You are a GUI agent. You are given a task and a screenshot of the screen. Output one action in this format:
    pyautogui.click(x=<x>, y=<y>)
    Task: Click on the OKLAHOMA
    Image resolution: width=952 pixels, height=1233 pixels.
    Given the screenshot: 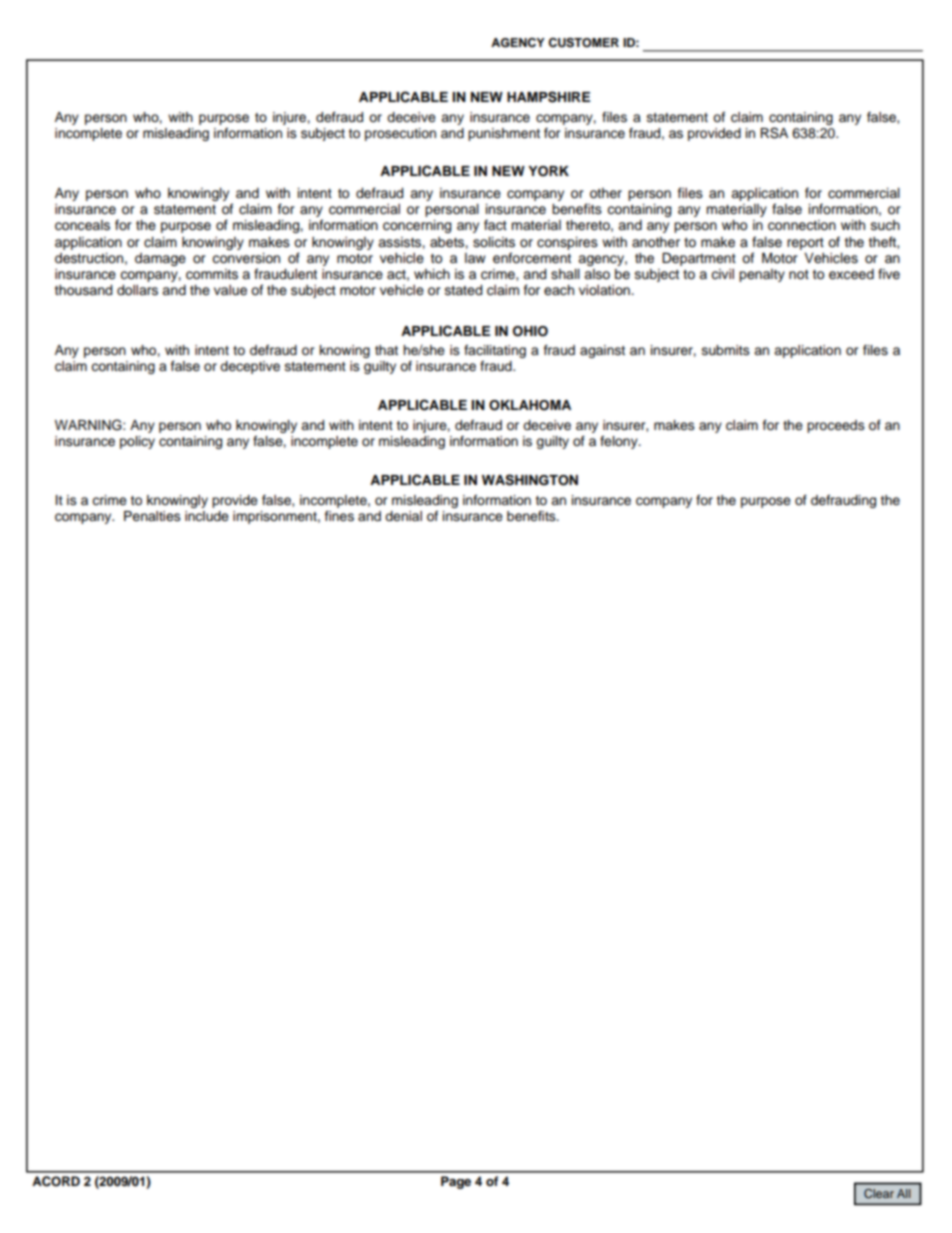 What is the action you would take?
    pyautogui.click(x=530, y=405)
